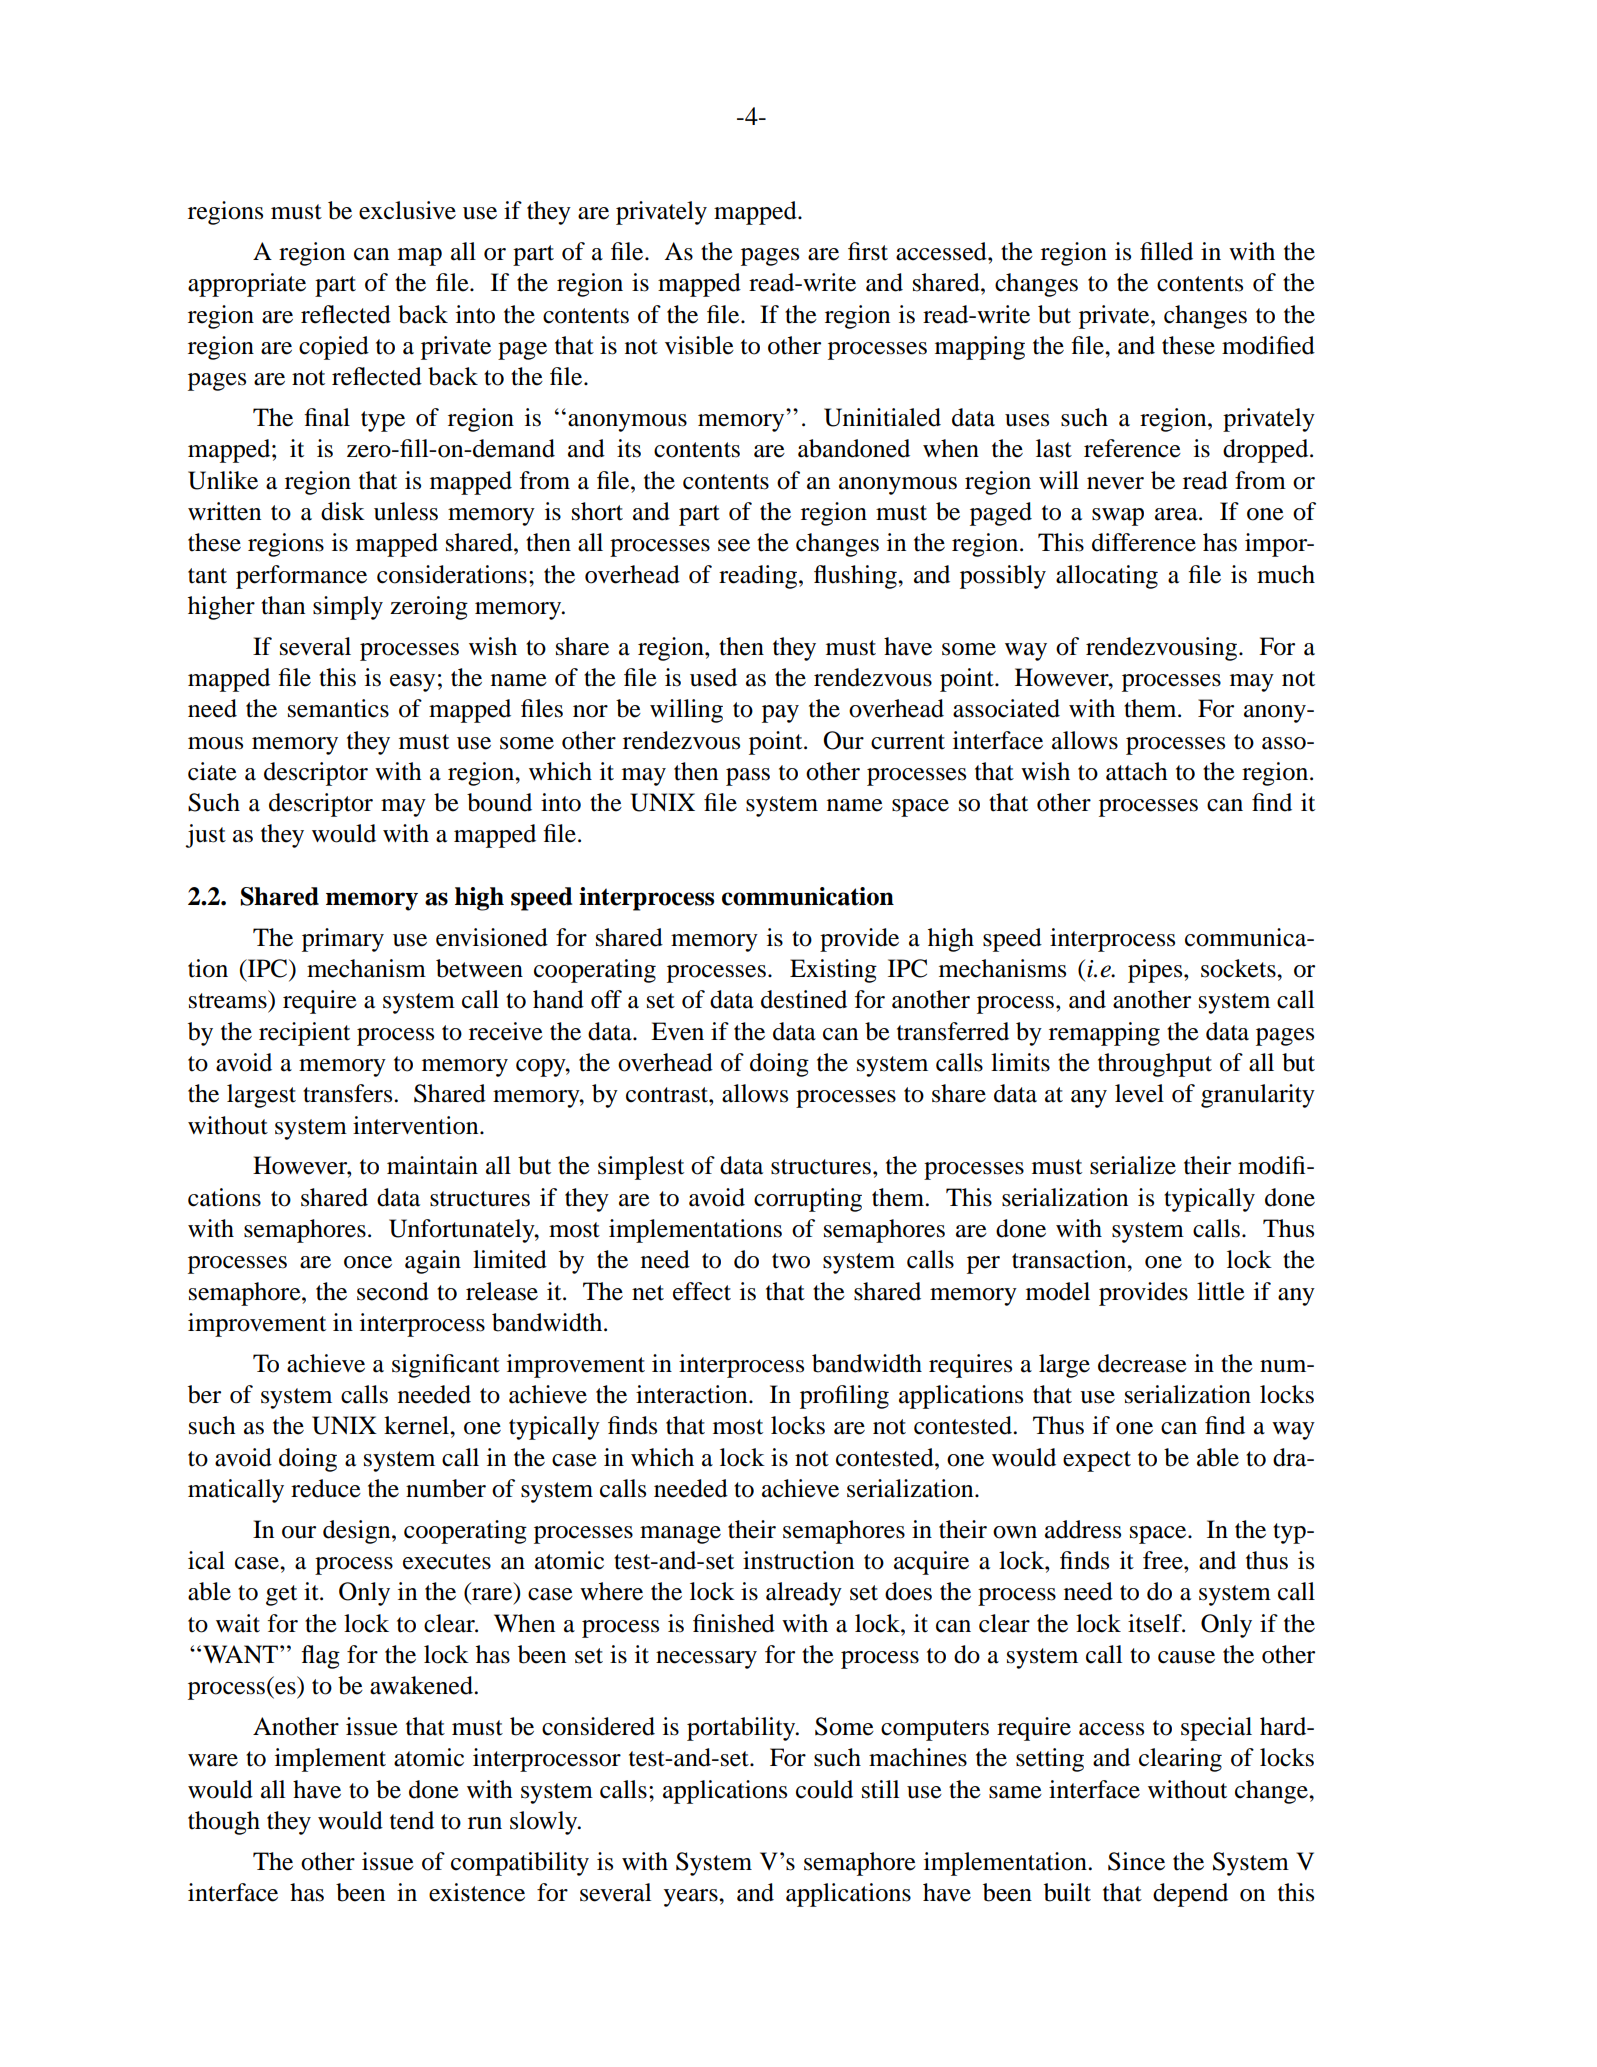 Image resolution: width=1597 pixels, height=2067 pixels. Describe the element at coordinates (1137, 771) in the screenshot. I see `attach` at that location.
